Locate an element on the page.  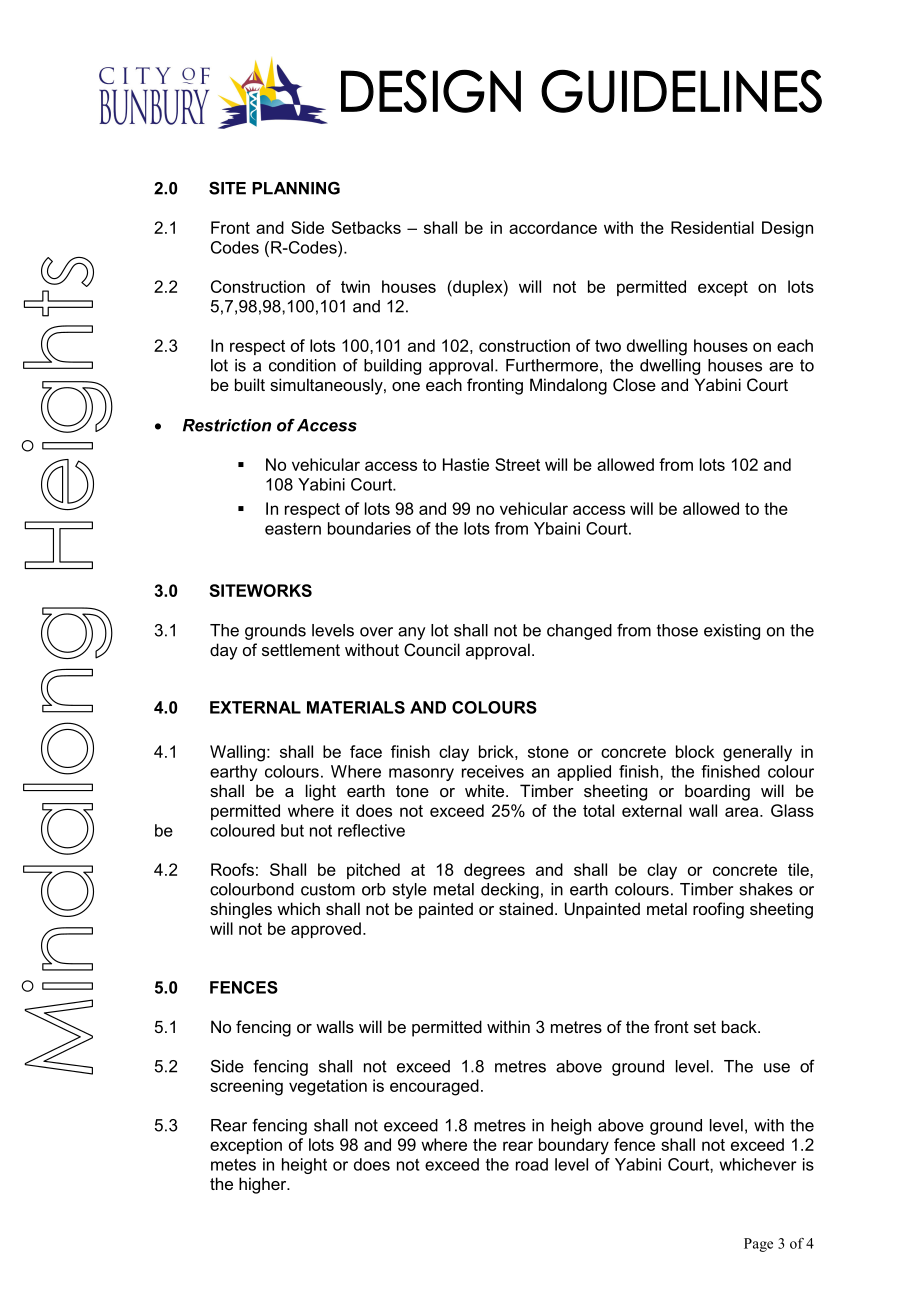
MATERIALS is located at coordinates (356, 707).
